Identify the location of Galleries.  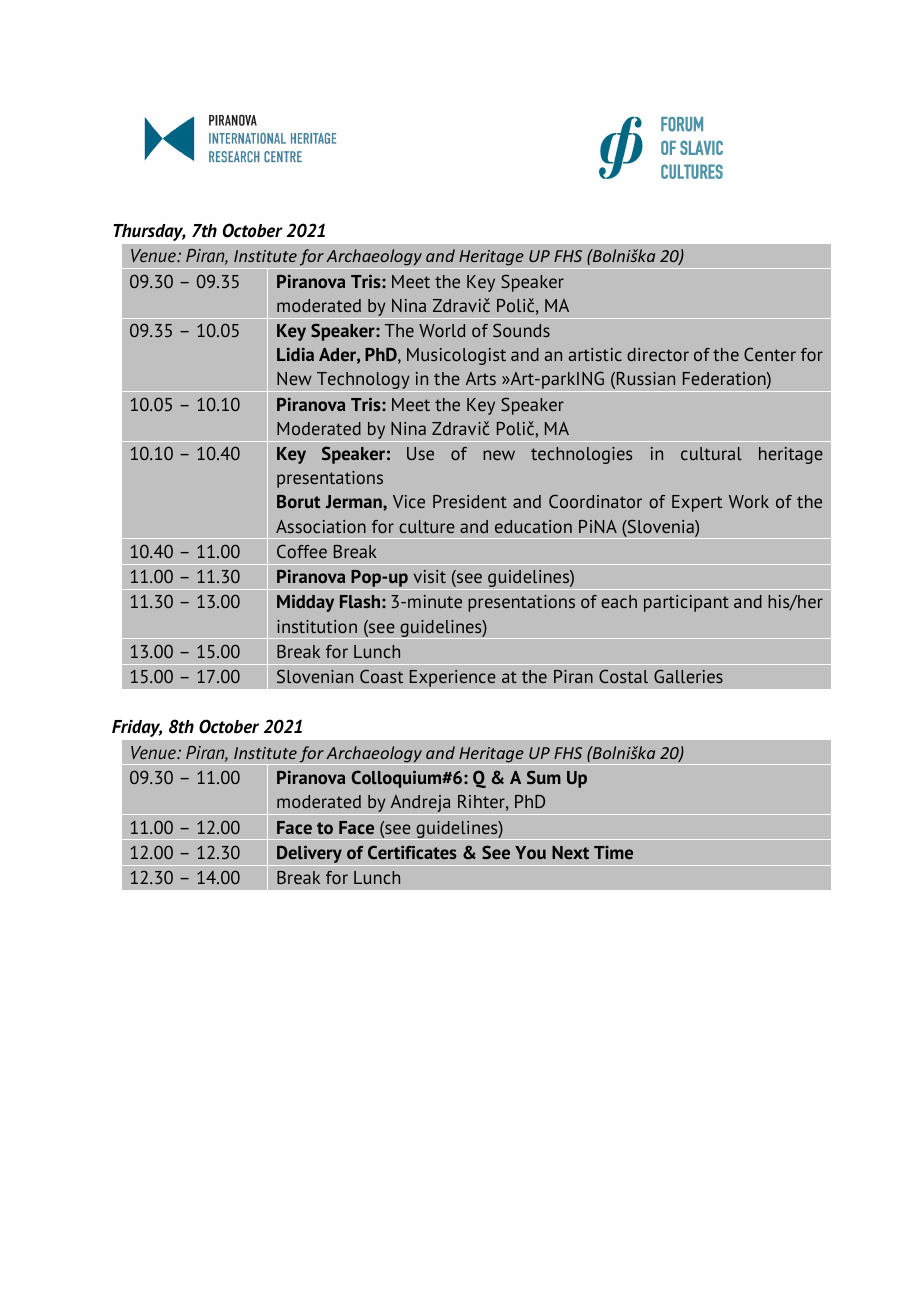
(688, 676).
